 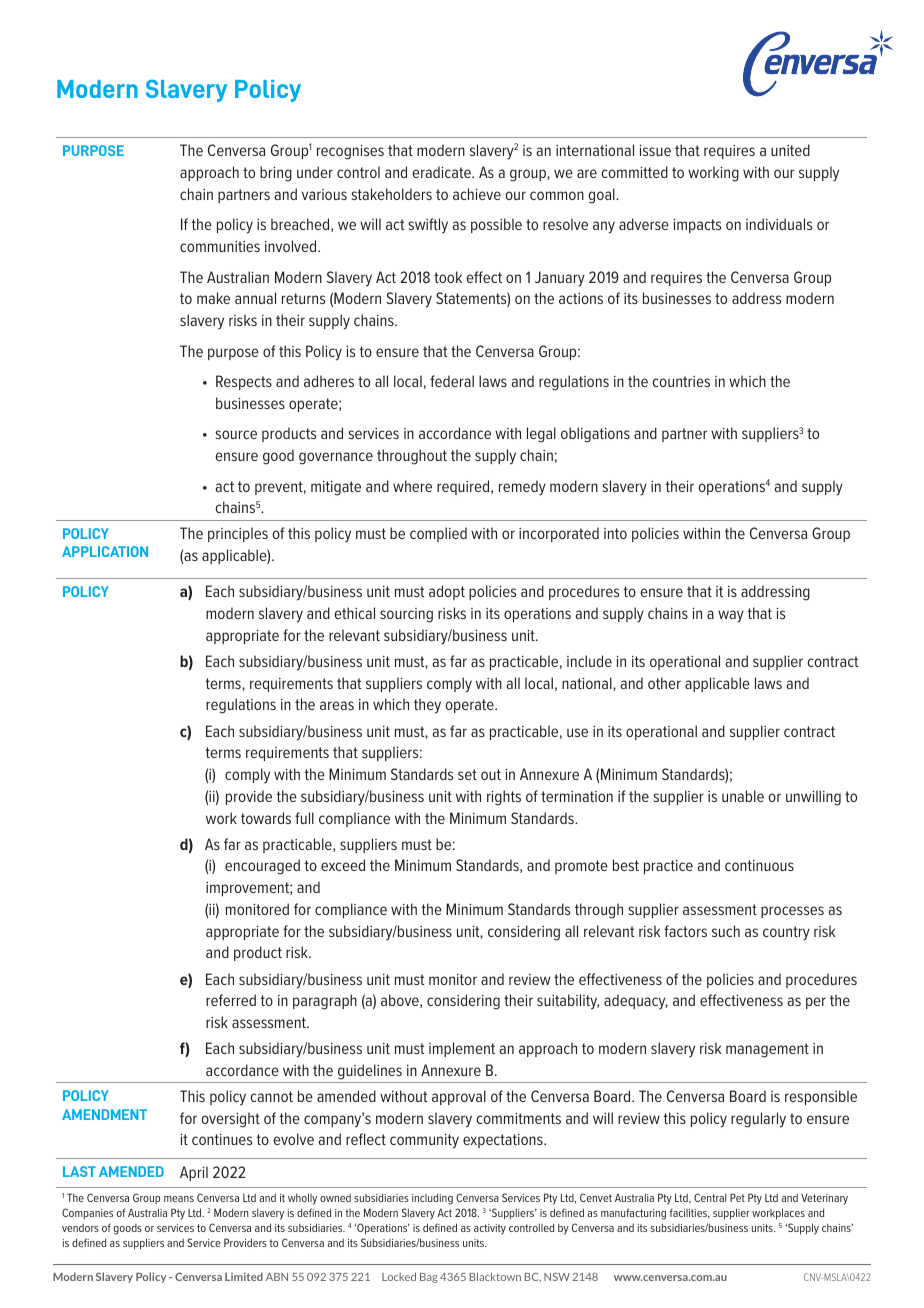 What do you see at coordinates (731, 616) in the screenshot?
I see `way` at bounding box center [731, 616].
